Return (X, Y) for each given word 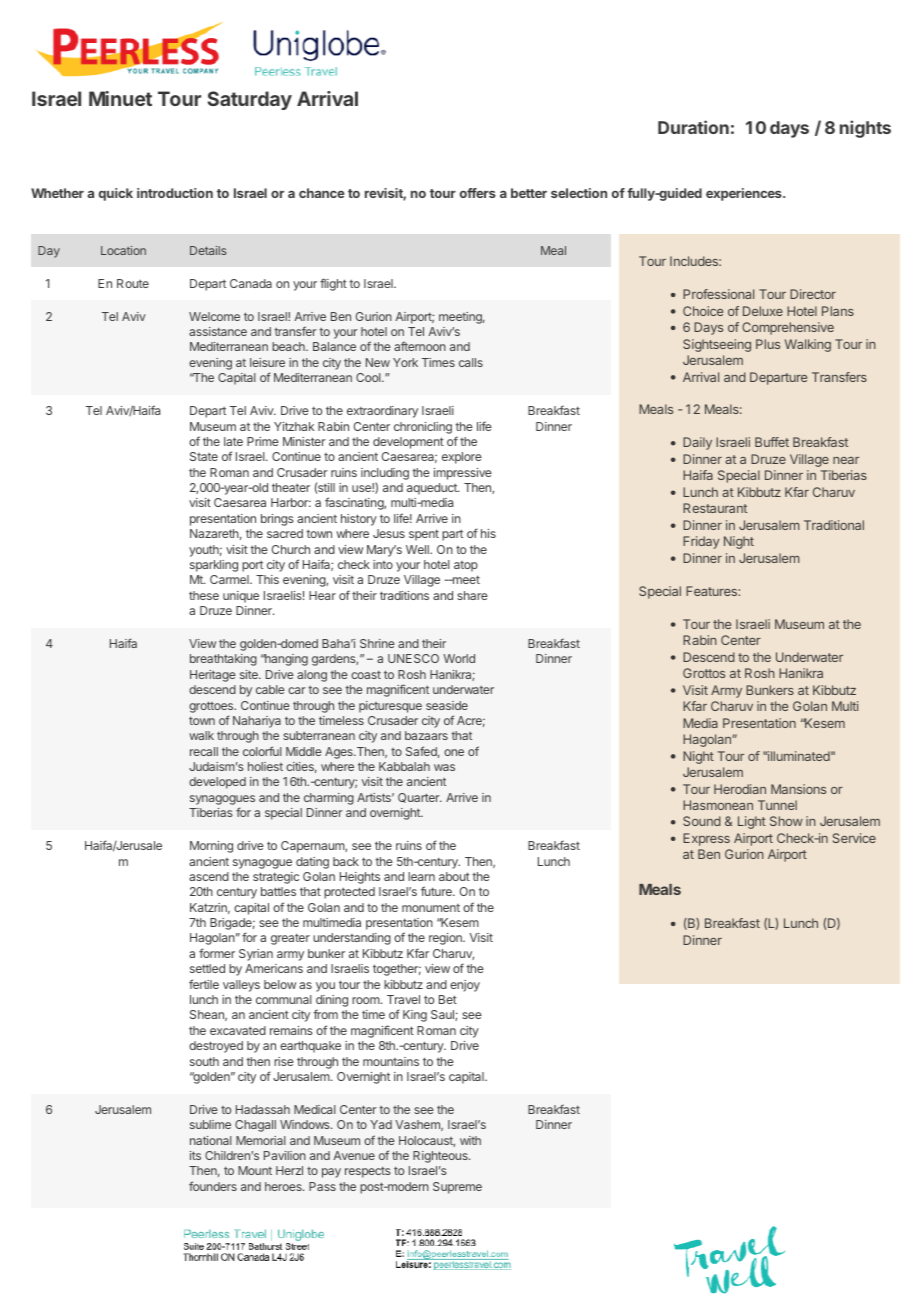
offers (478, 193)
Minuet (120, 98)
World (459, 658)
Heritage (213, 676)
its (195, 1155)
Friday (701, 542)
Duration (693, 127)
